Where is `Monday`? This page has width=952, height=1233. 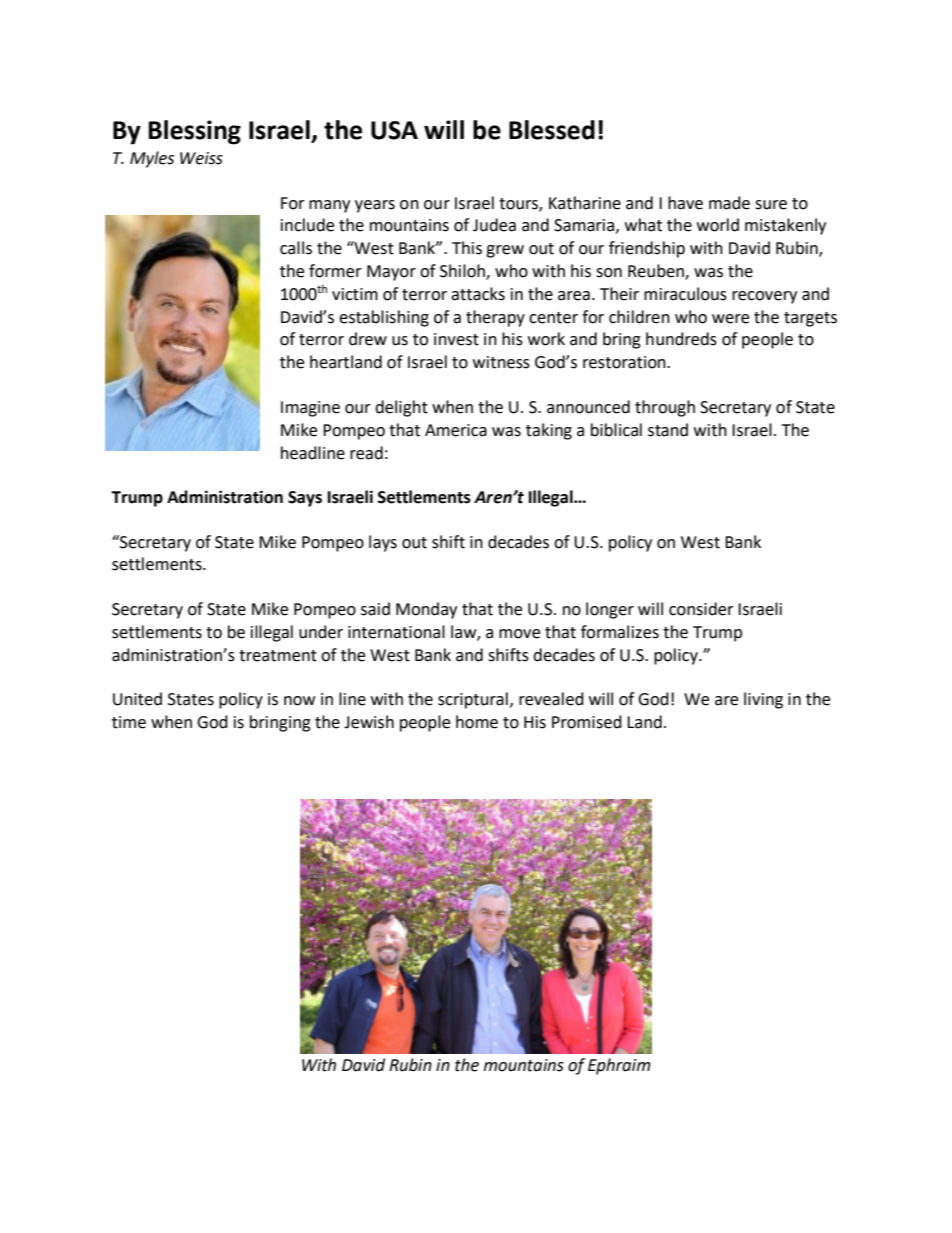
Monday is located at coordinates (426, 610).
